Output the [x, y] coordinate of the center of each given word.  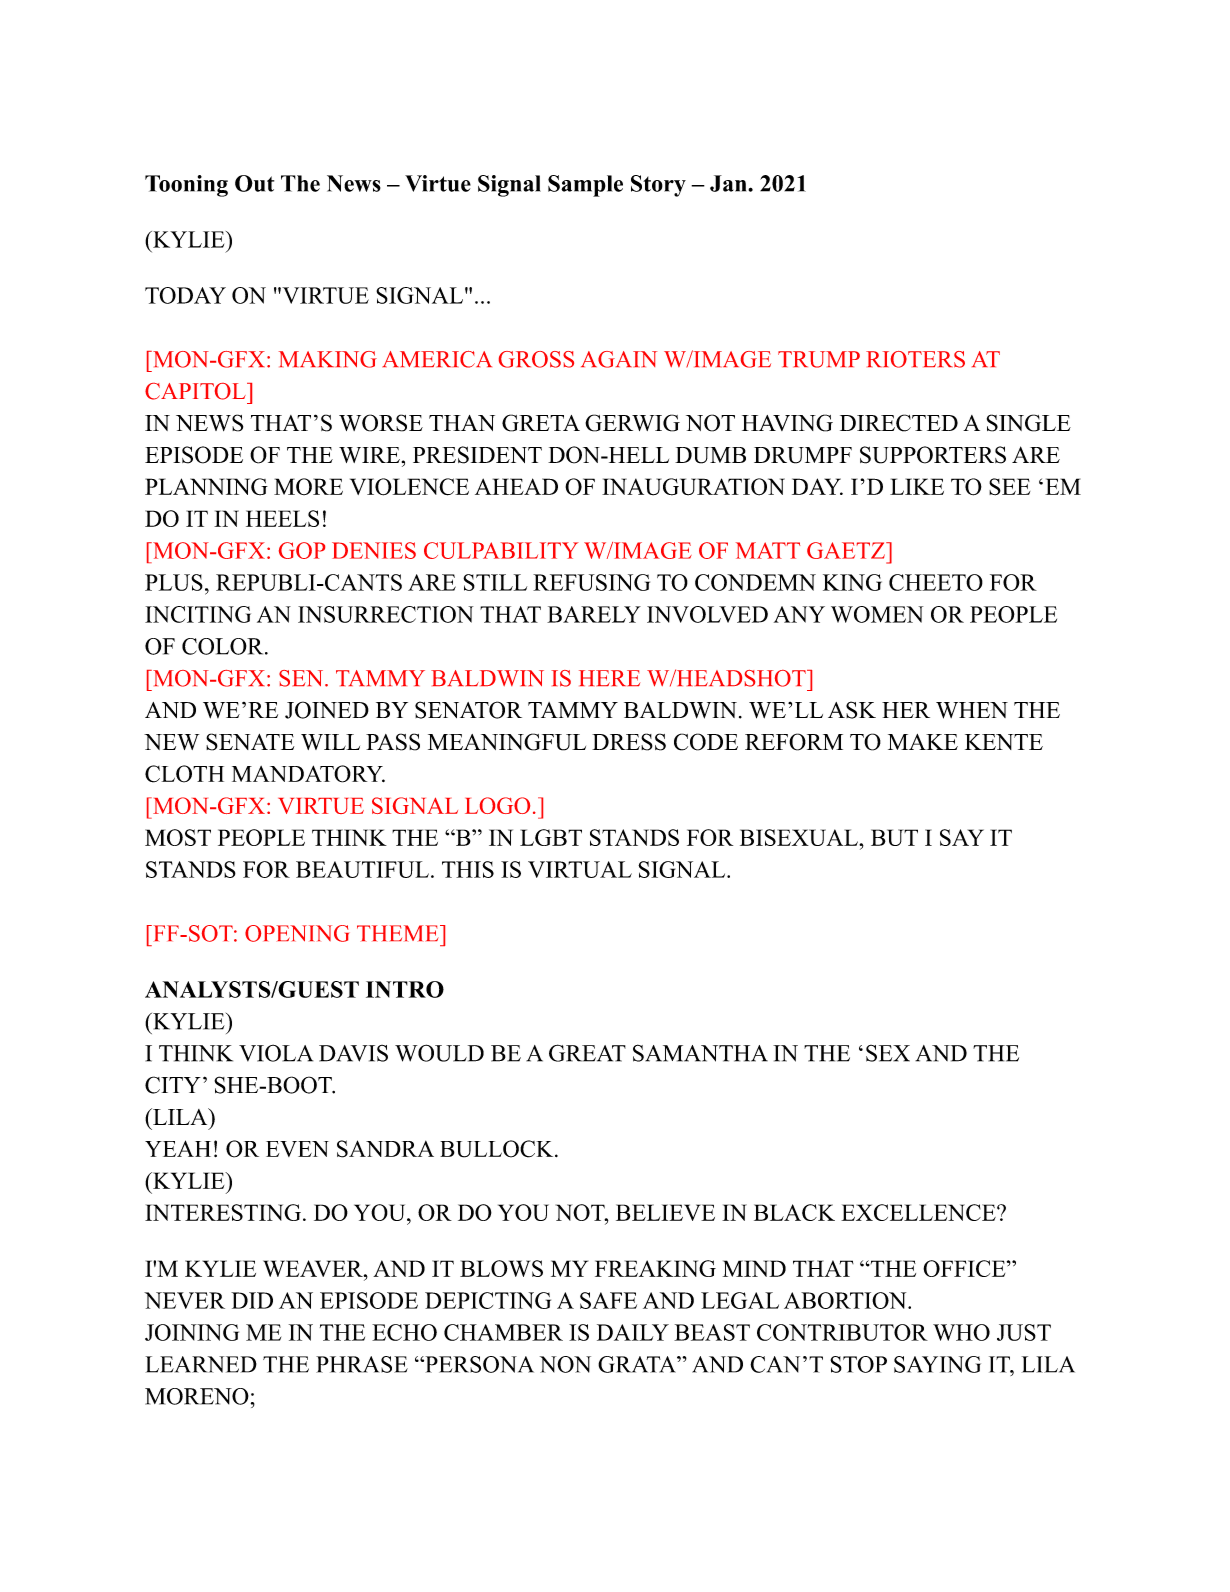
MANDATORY [308, 774]
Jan [729, 183]
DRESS [629, 742]
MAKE [923, 742]
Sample [585, 186]
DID [252, 1300]
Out [254, 183]
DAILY [633, 1332]
